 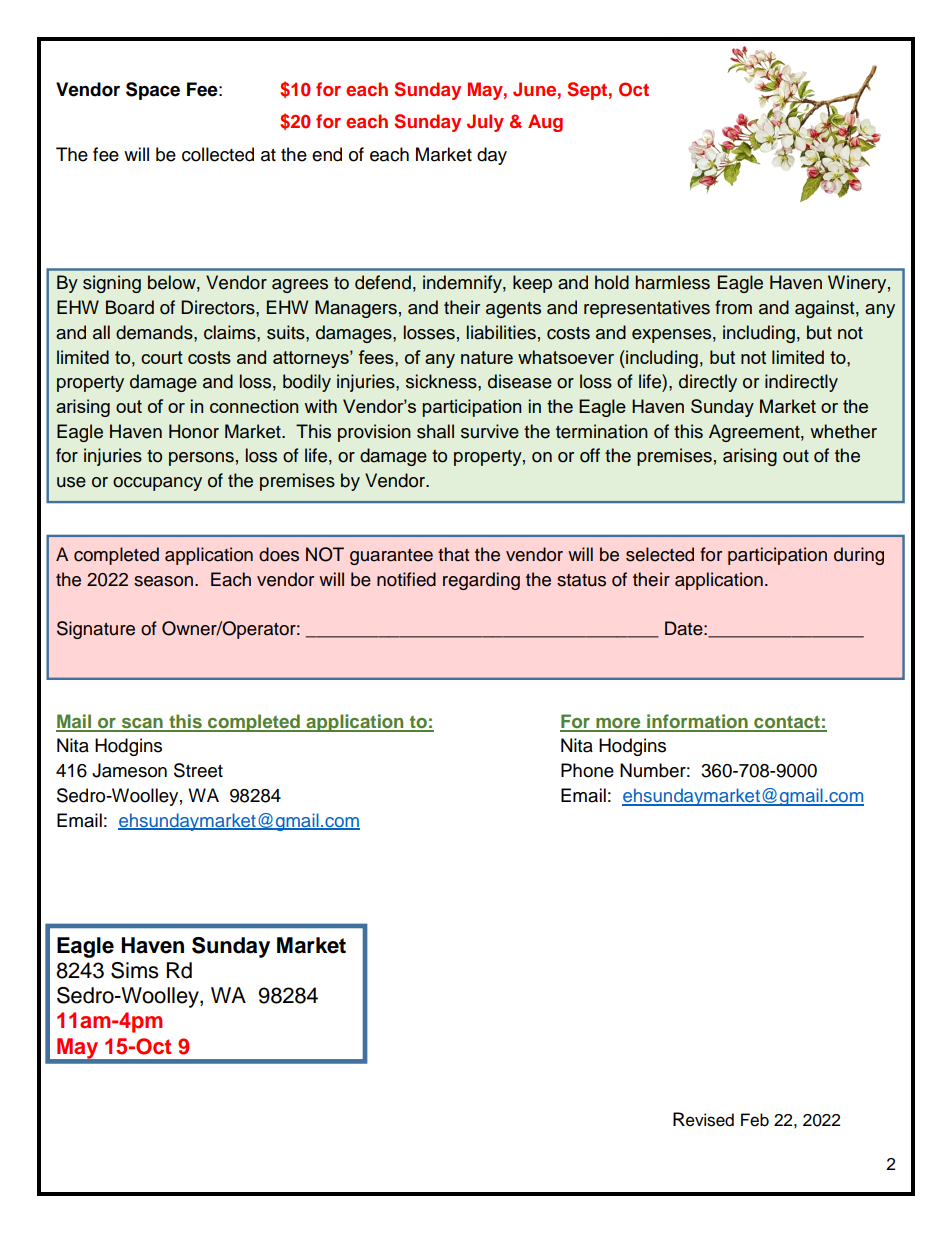 What do you see at coordinates (153, 91) in the image?
I see `Space` at bounding box center [153, 91].
